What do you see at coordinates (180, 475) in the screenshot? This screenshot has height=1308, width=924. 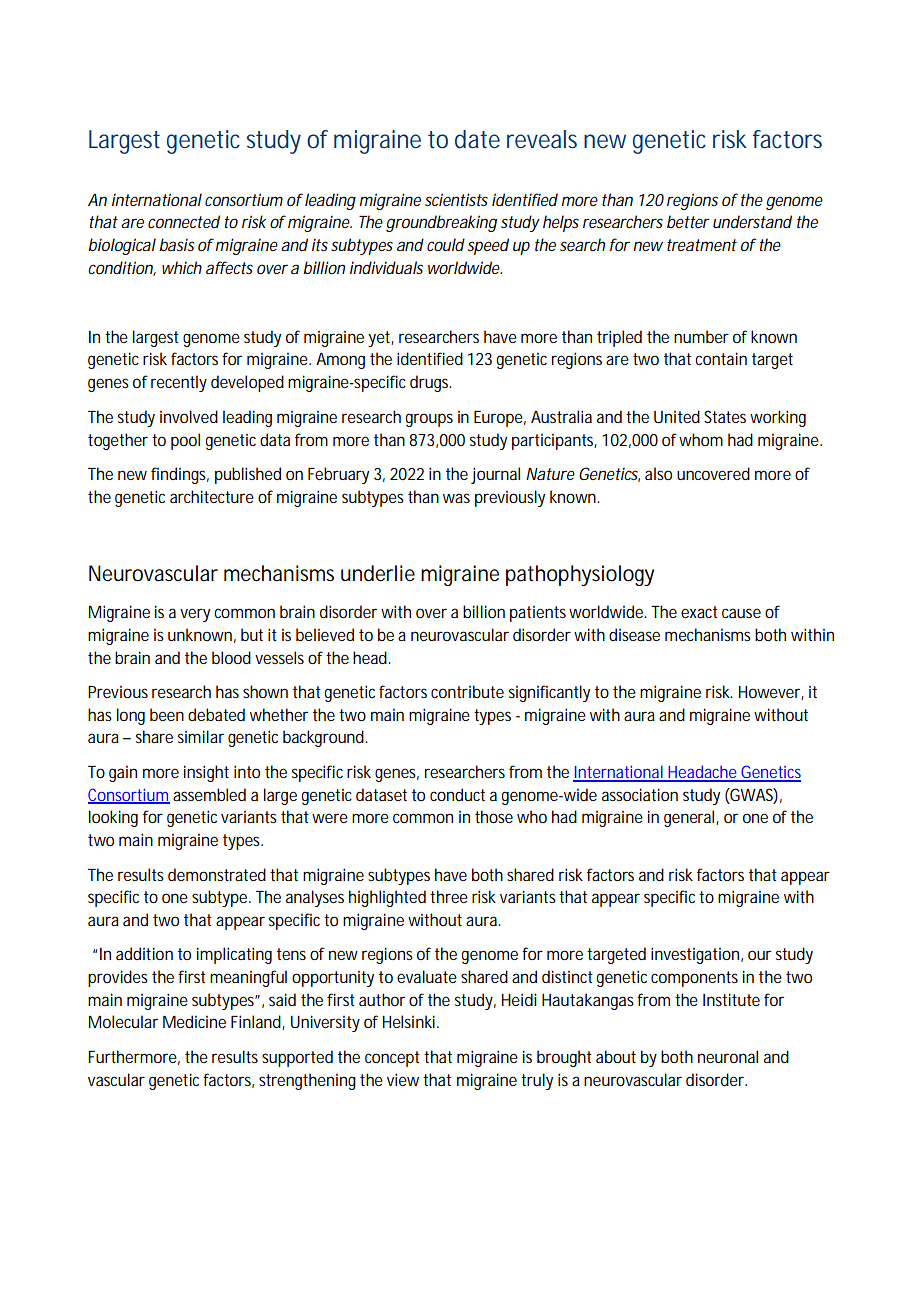 I see `findings` at bounding box center [180, 475].
